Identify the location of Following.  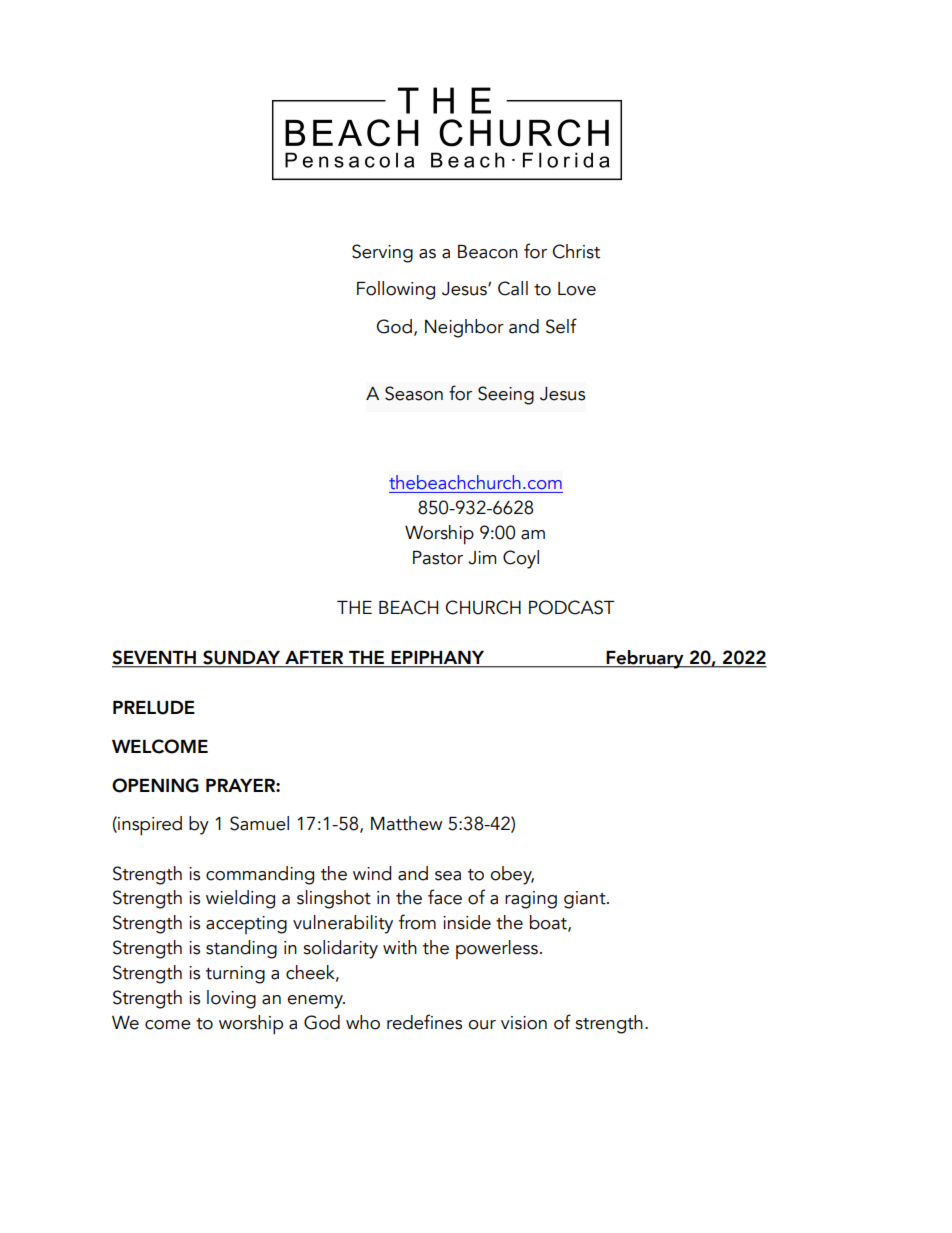
(396, 290).
